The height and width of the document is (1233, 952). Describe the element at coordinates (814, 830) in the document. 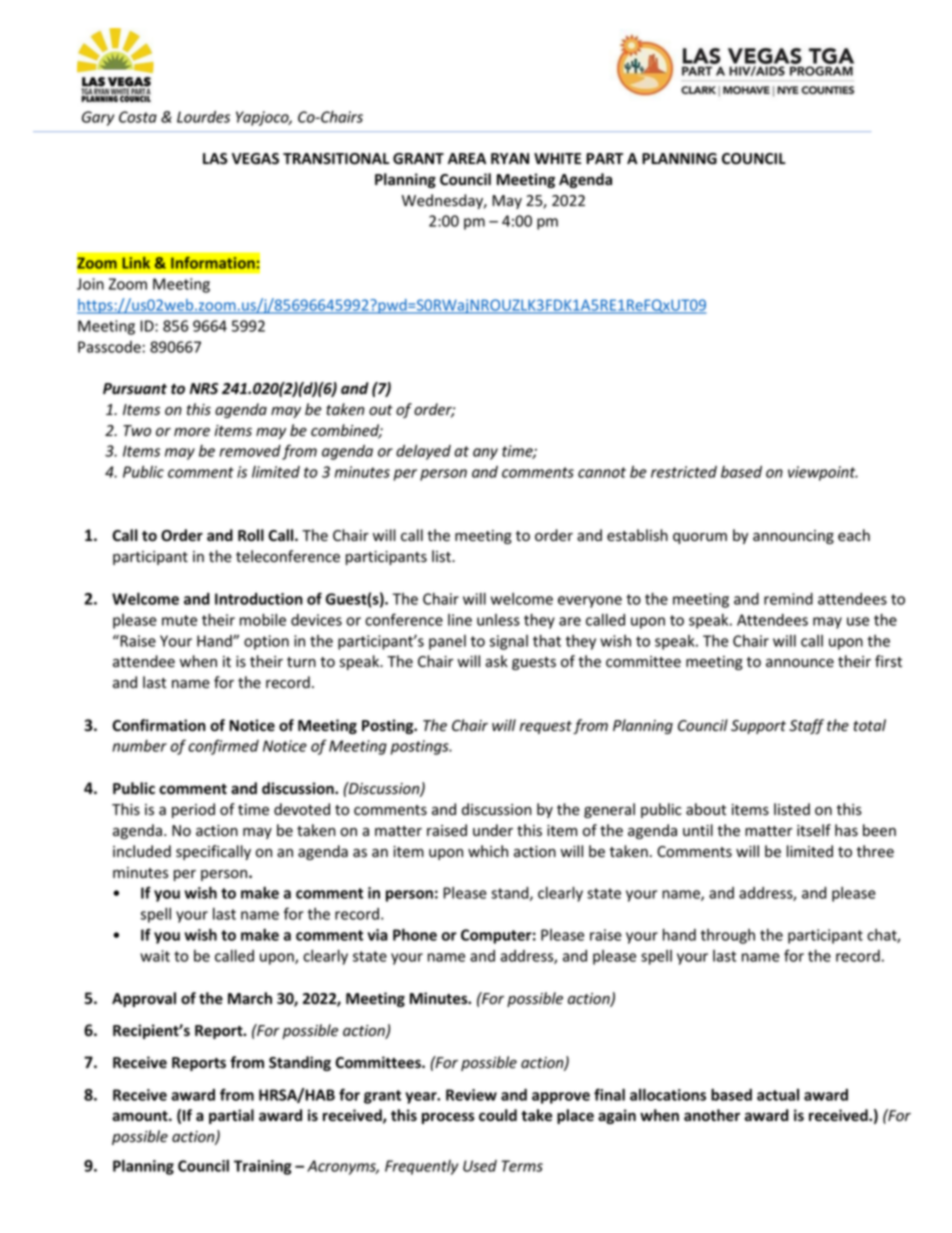

I see `itself` at that location.
